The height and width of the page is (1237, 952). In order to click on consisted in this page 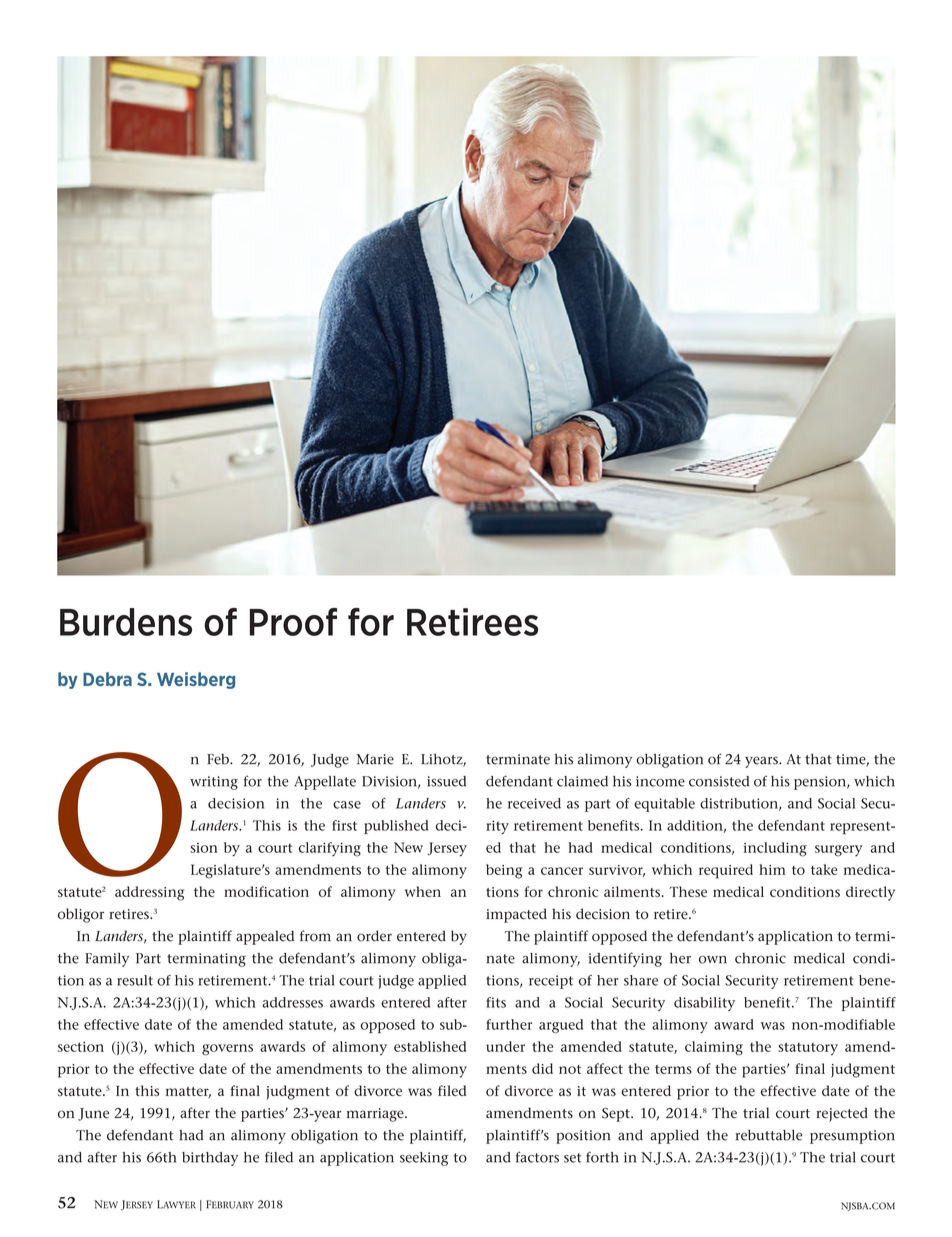, I will do `click(719, 781)`.
